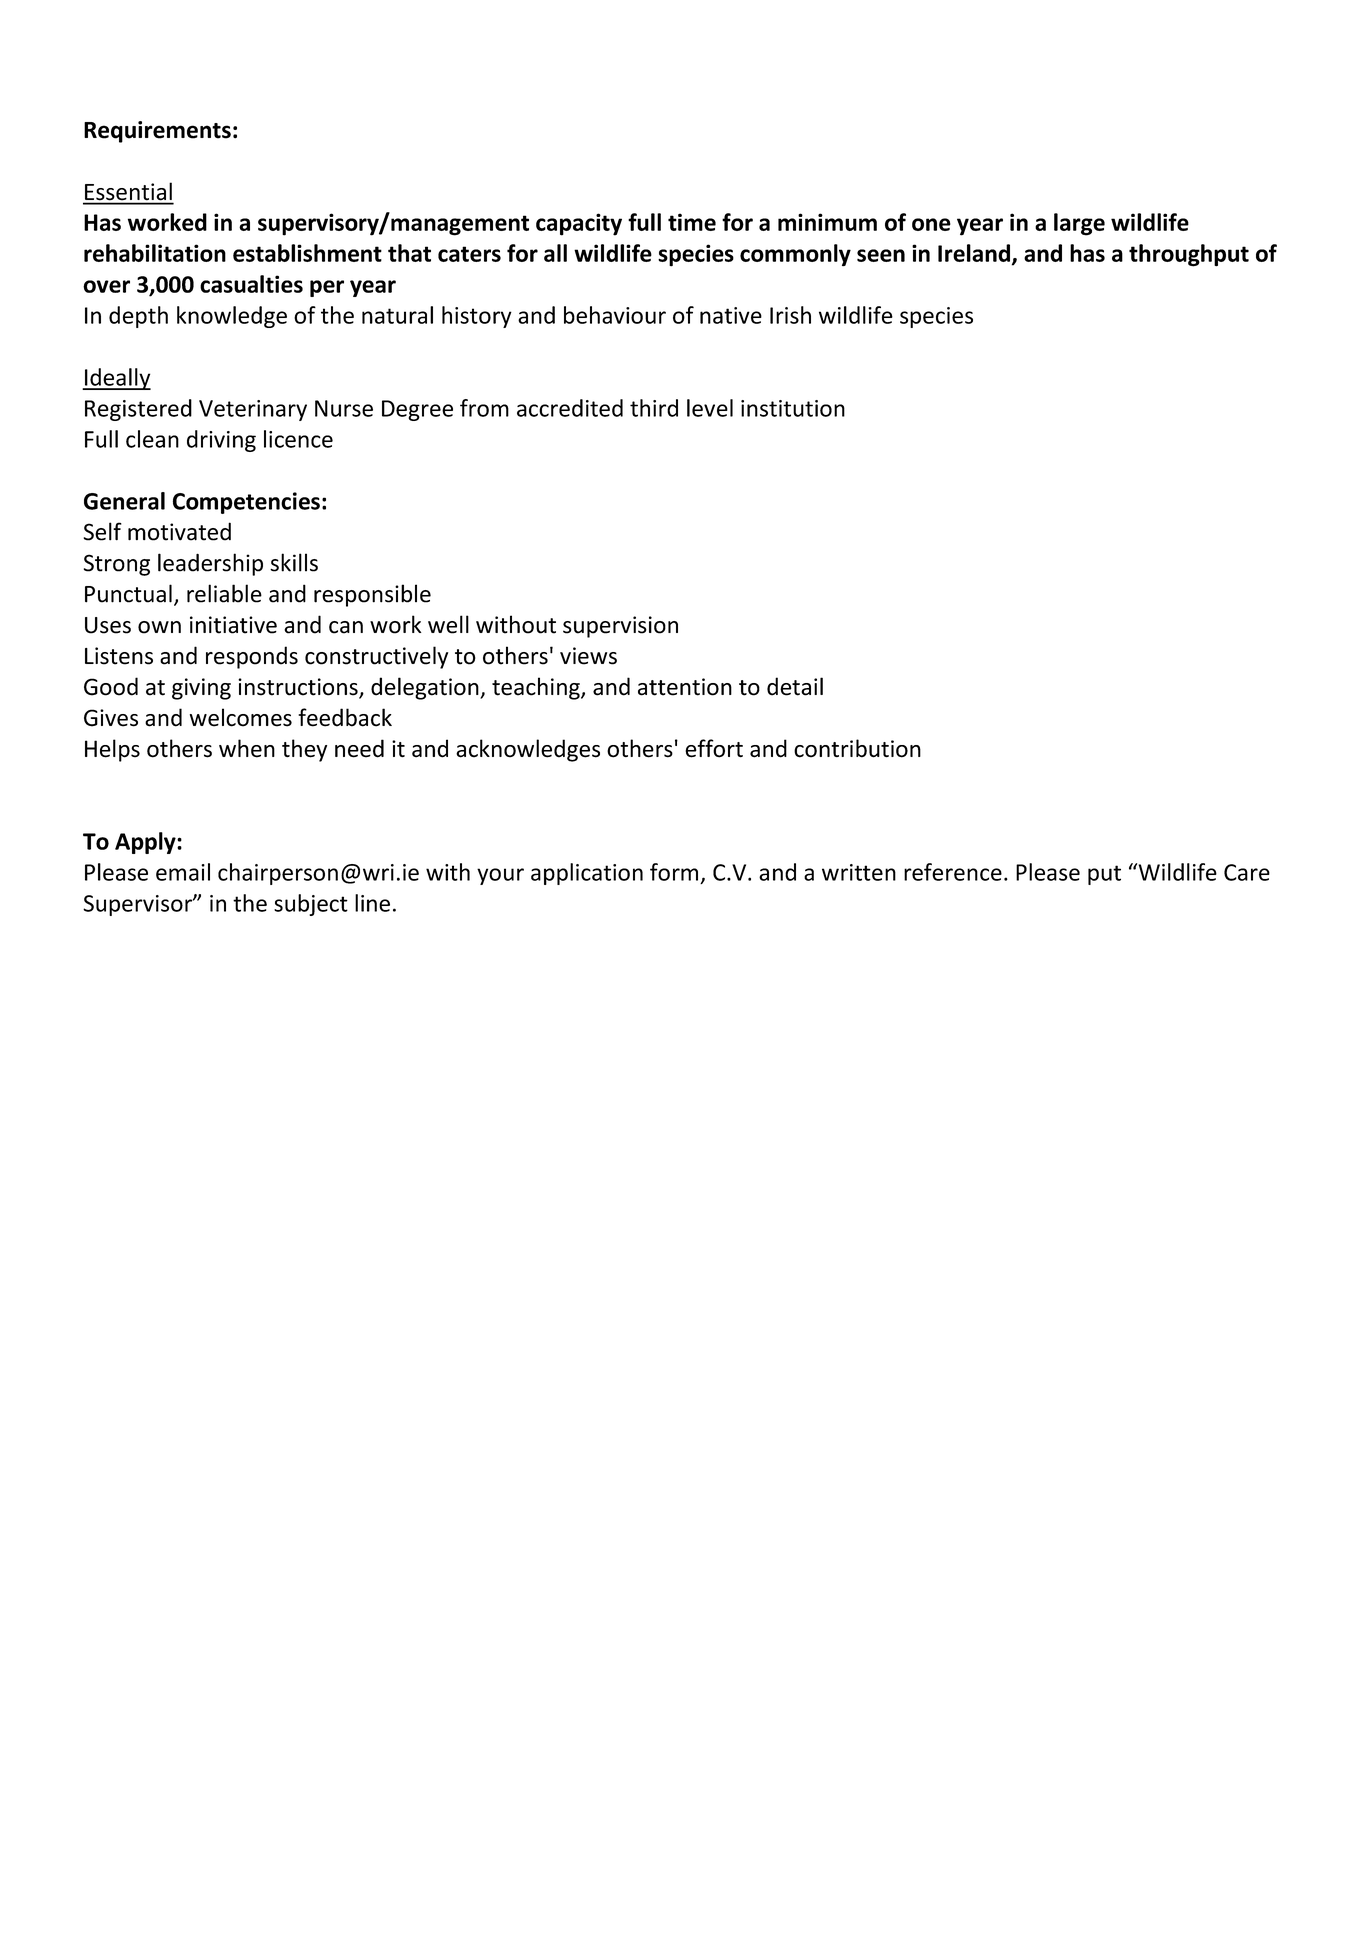 This screenshot has height=1940, width=1372. I want to click on Veterinary, so click(253, 410).
